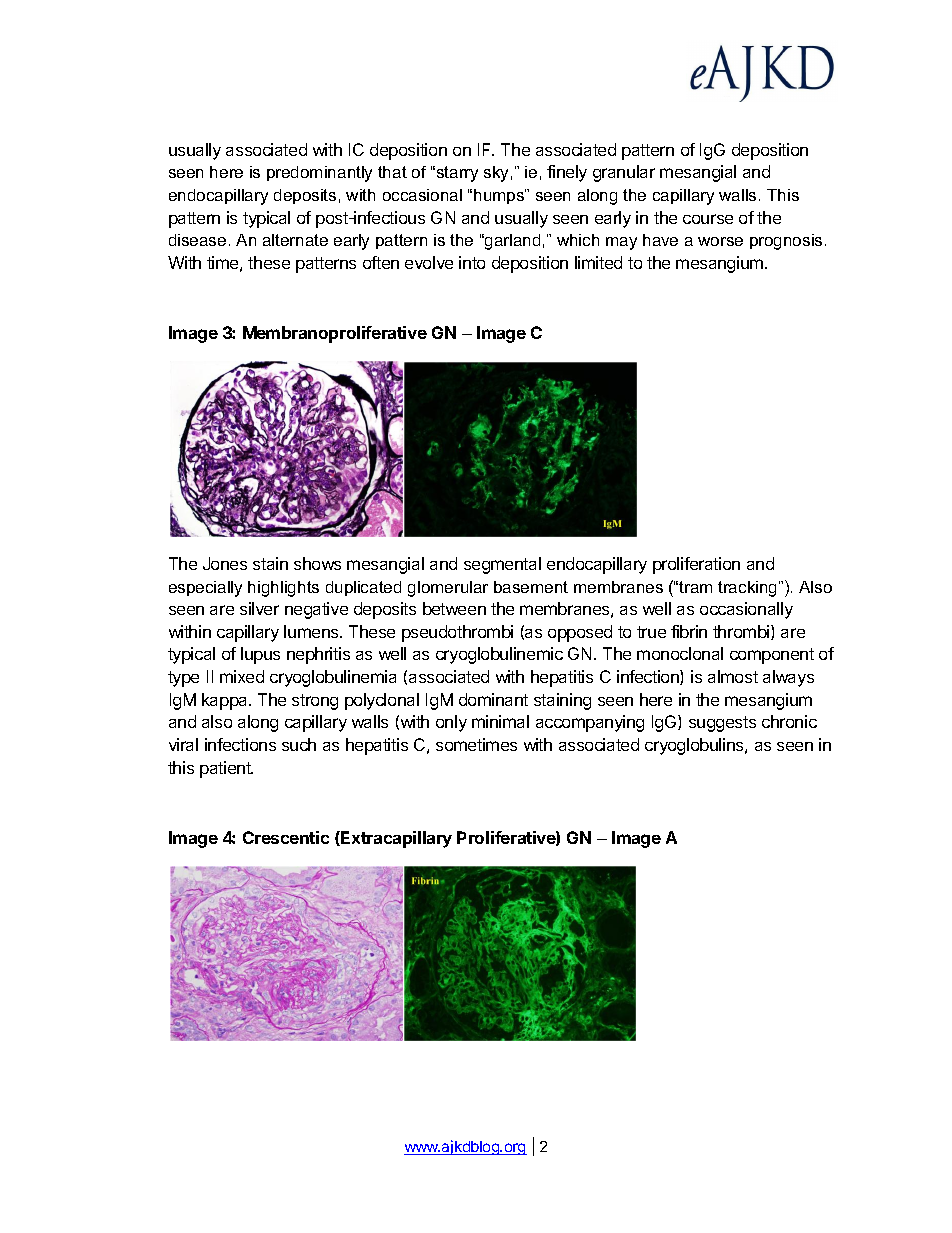 The image size is (952, 1233). I want to click on humps, so click(500, 196).
